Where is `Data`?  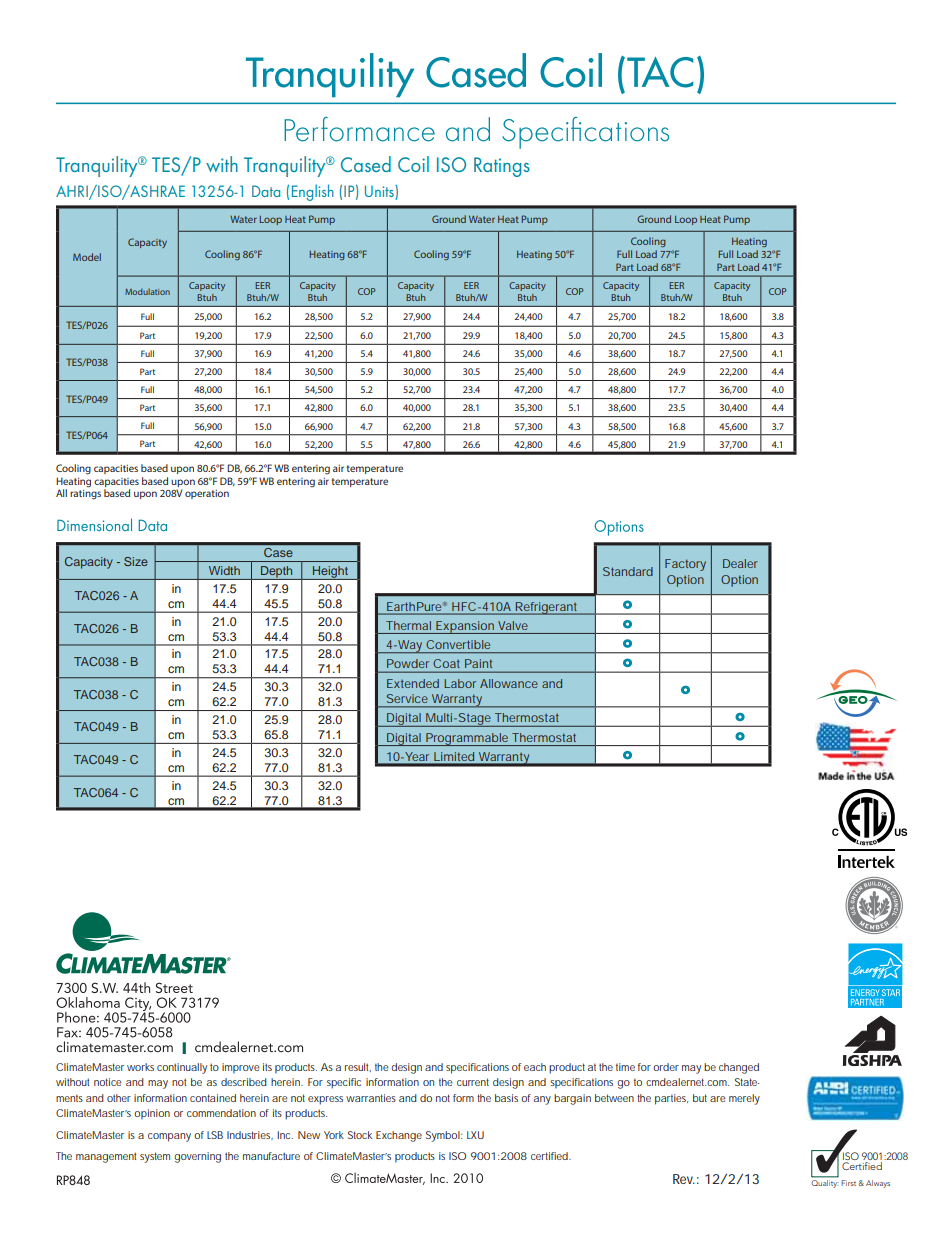
Data is located at coordinates (266, 191).
